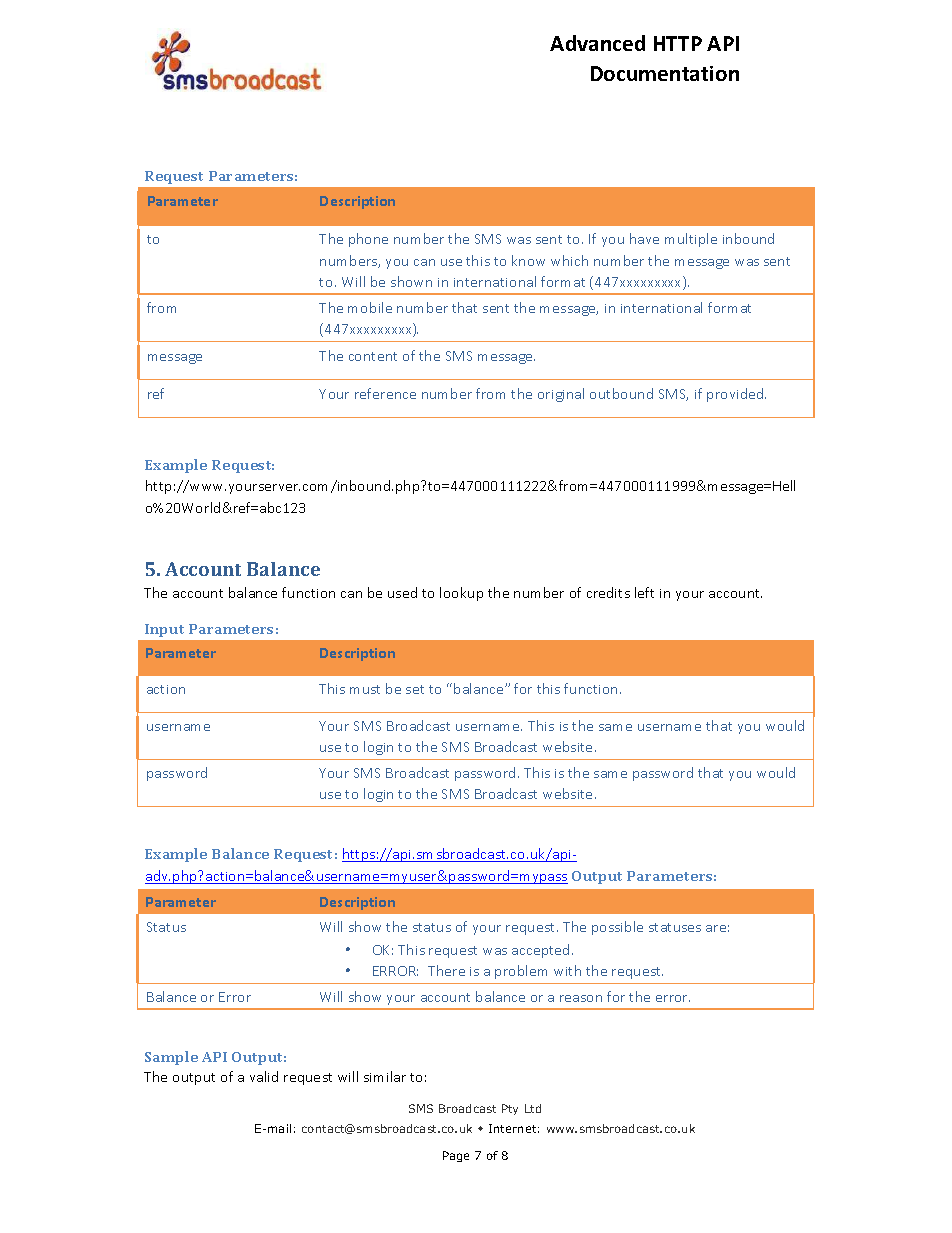  Describe the element at coordinates (264, 1076) in the page. I see `valid` at that location.
